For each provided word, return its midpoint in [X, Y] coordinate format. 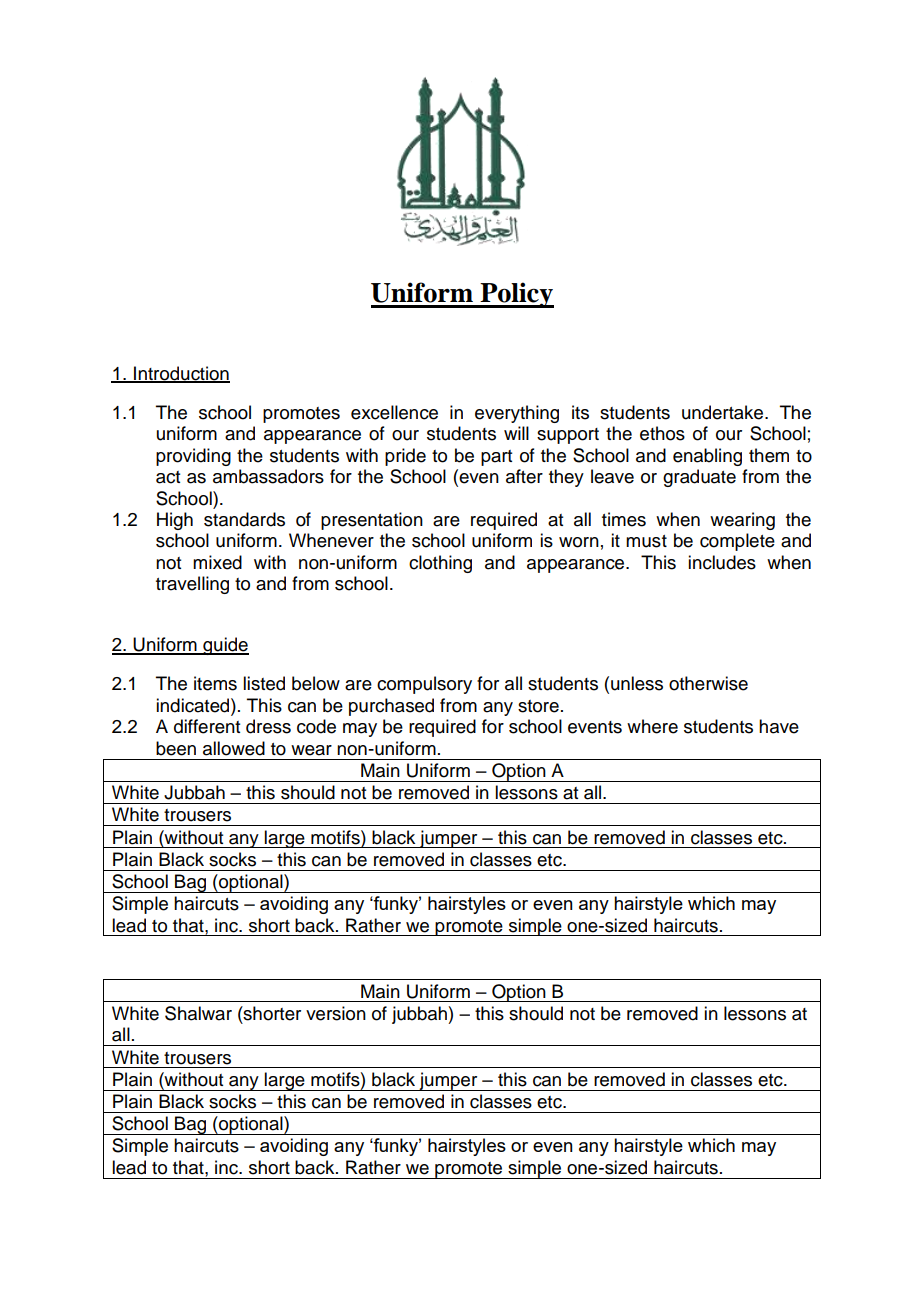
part [496, 458]
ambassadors [268, 476]
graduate [699, 478]
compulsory [424, 685]
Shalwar [198, 1013]
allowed [234, 748]
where [652, 726]
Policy [516, 295]
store [538, 706]
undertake [724, 412]
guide [225, 646]
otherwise [708, 683]
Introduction [181, 374]
